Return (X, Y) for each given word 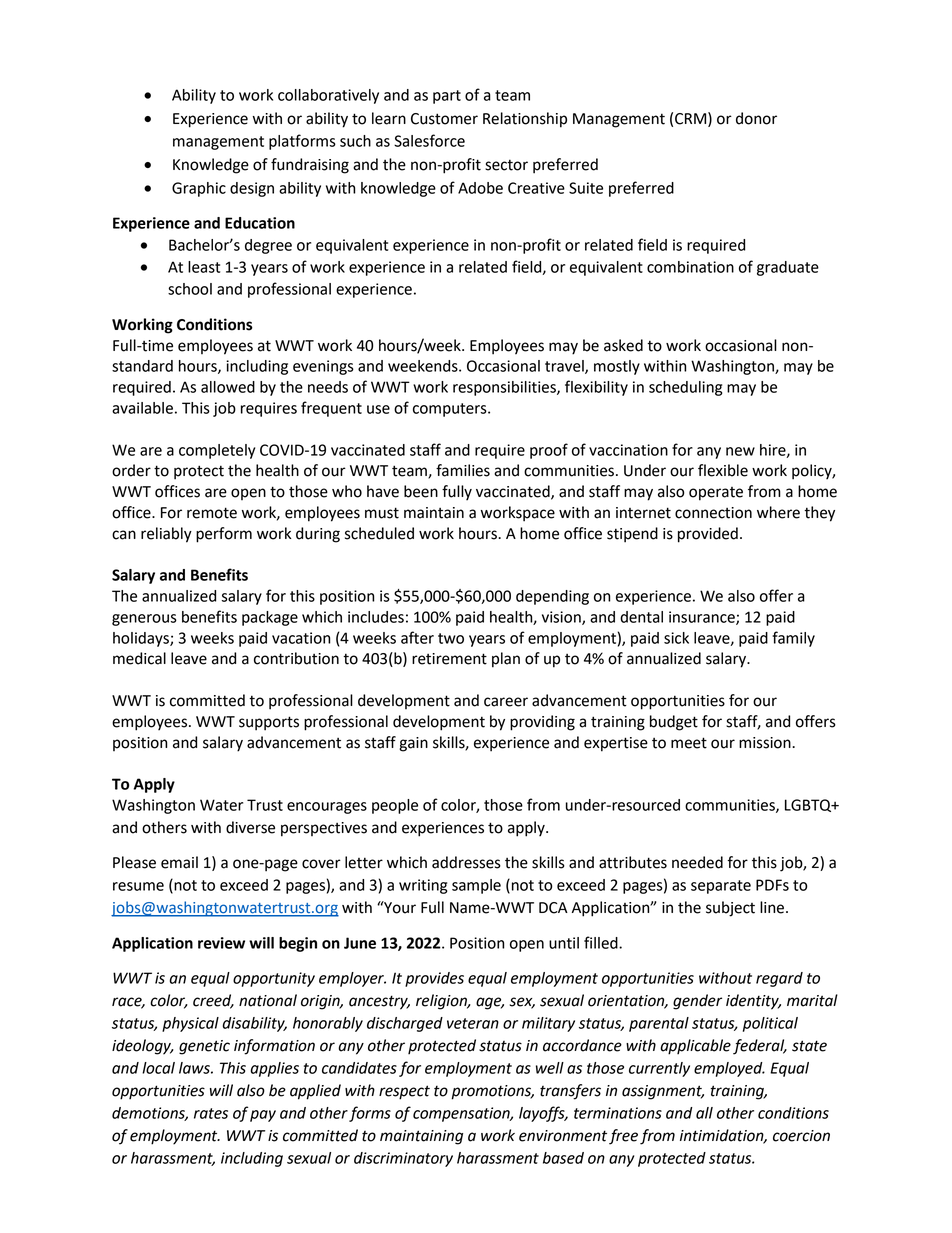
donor (756, 118)
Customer (444, 119)
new (740, 451)
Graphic (199, 189)
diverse (250, 827)
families (463, 470)
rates (211, 1113)
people (395, 806)
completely (217, 451)
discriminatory (403, 1159)
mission (766, 743)
